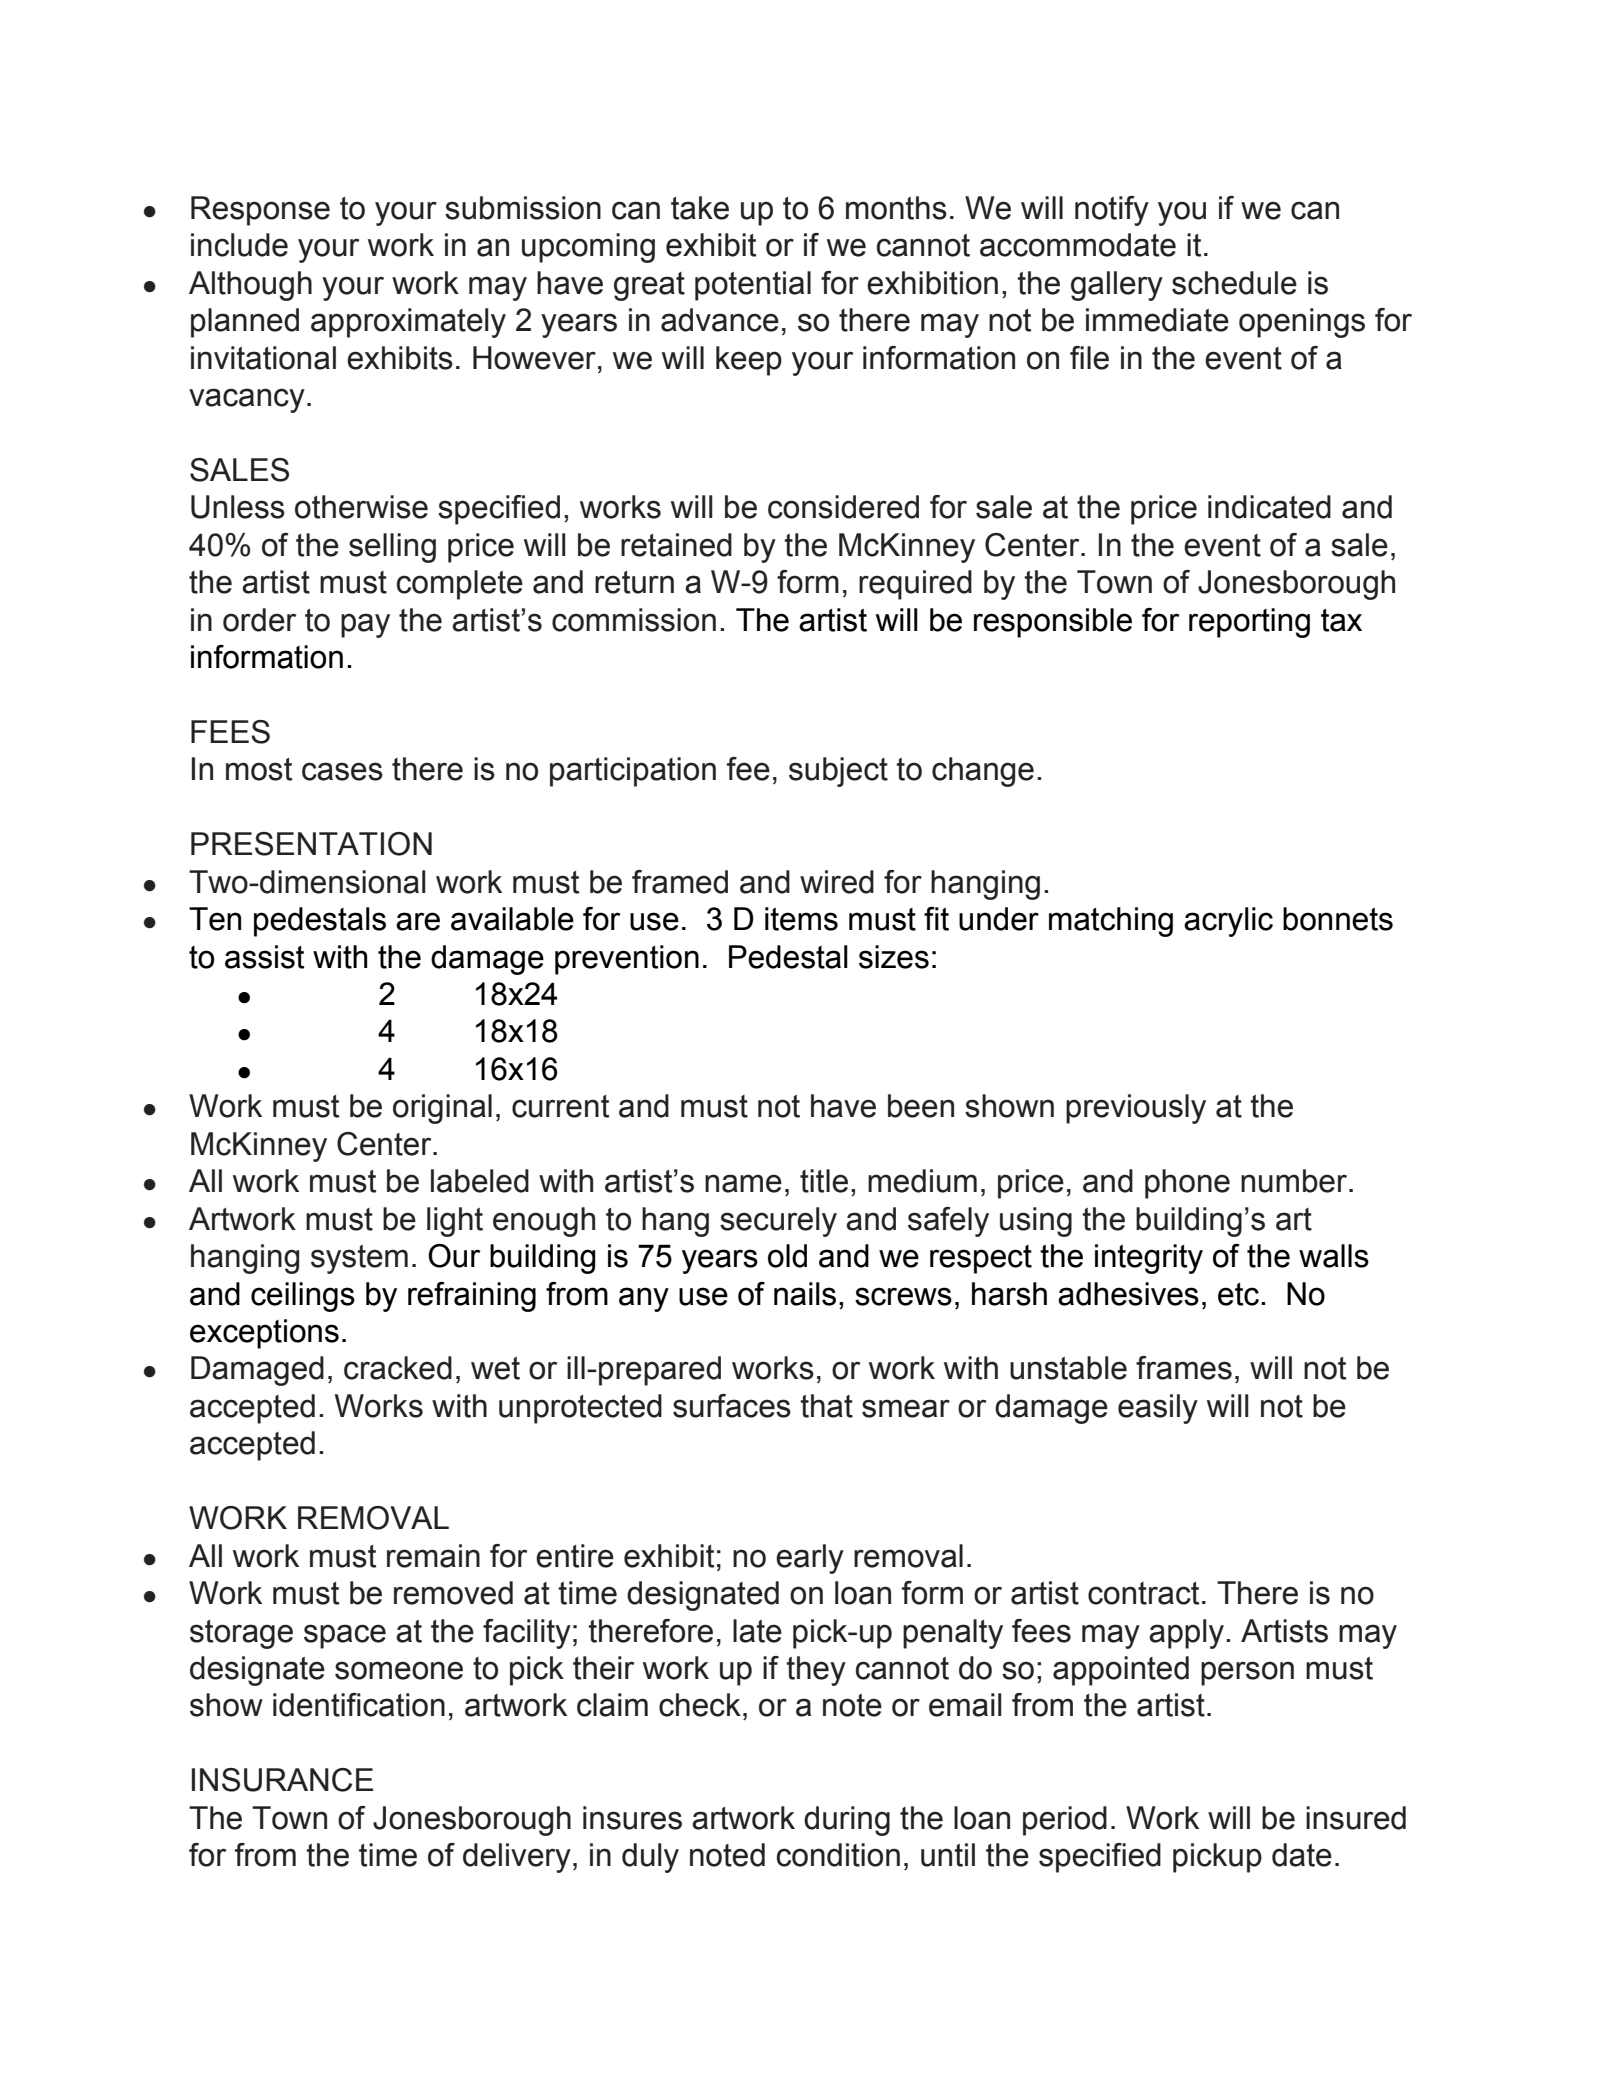  I want to click on remain, so click(433, 1556).
